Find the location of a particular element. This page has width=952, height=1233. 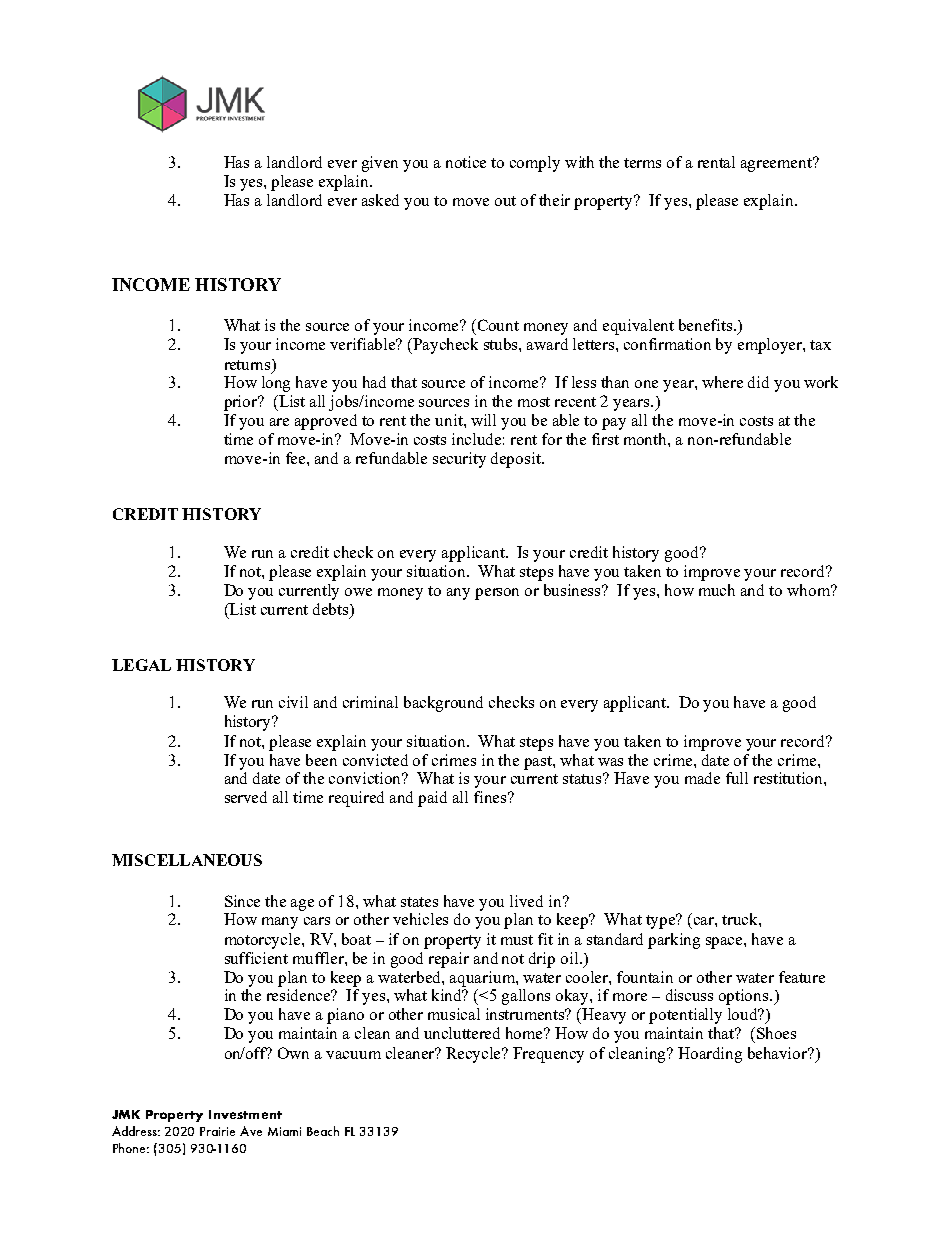

out is located at coordinates (505, 201).
